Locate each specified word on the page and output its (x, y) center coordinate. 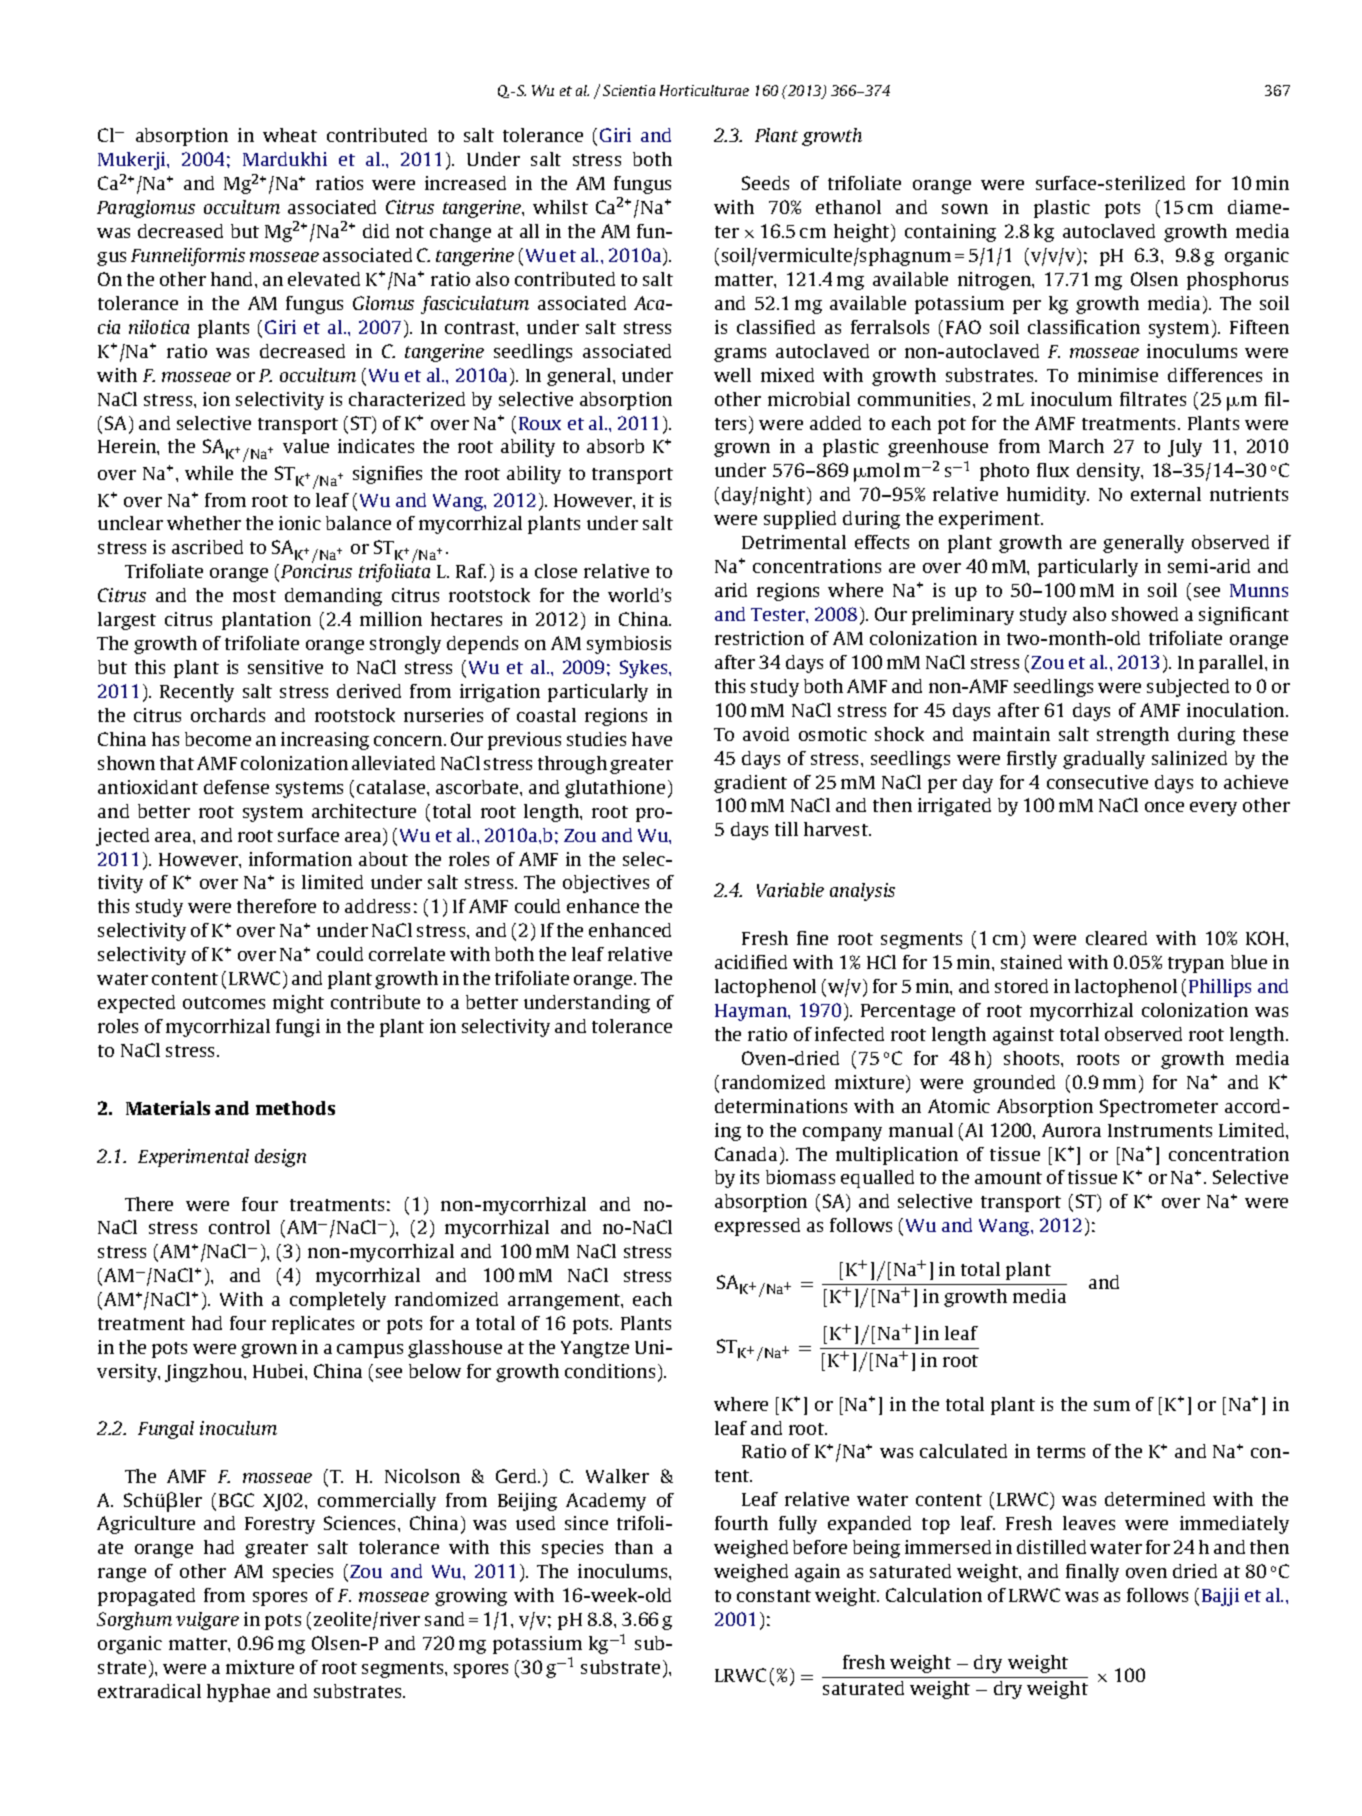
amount (1008, 1178)
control (239, 1227)
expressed (757, 1227)
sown (965, 209)
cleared (1116, 938)
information (300, 859)
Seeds (765, 183)
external (1166, 494)
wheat (290, 135)
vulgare (207, 1621)
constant (774, 1596)
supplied (800, 520)
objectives (606, 884)
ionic (300, 523)
